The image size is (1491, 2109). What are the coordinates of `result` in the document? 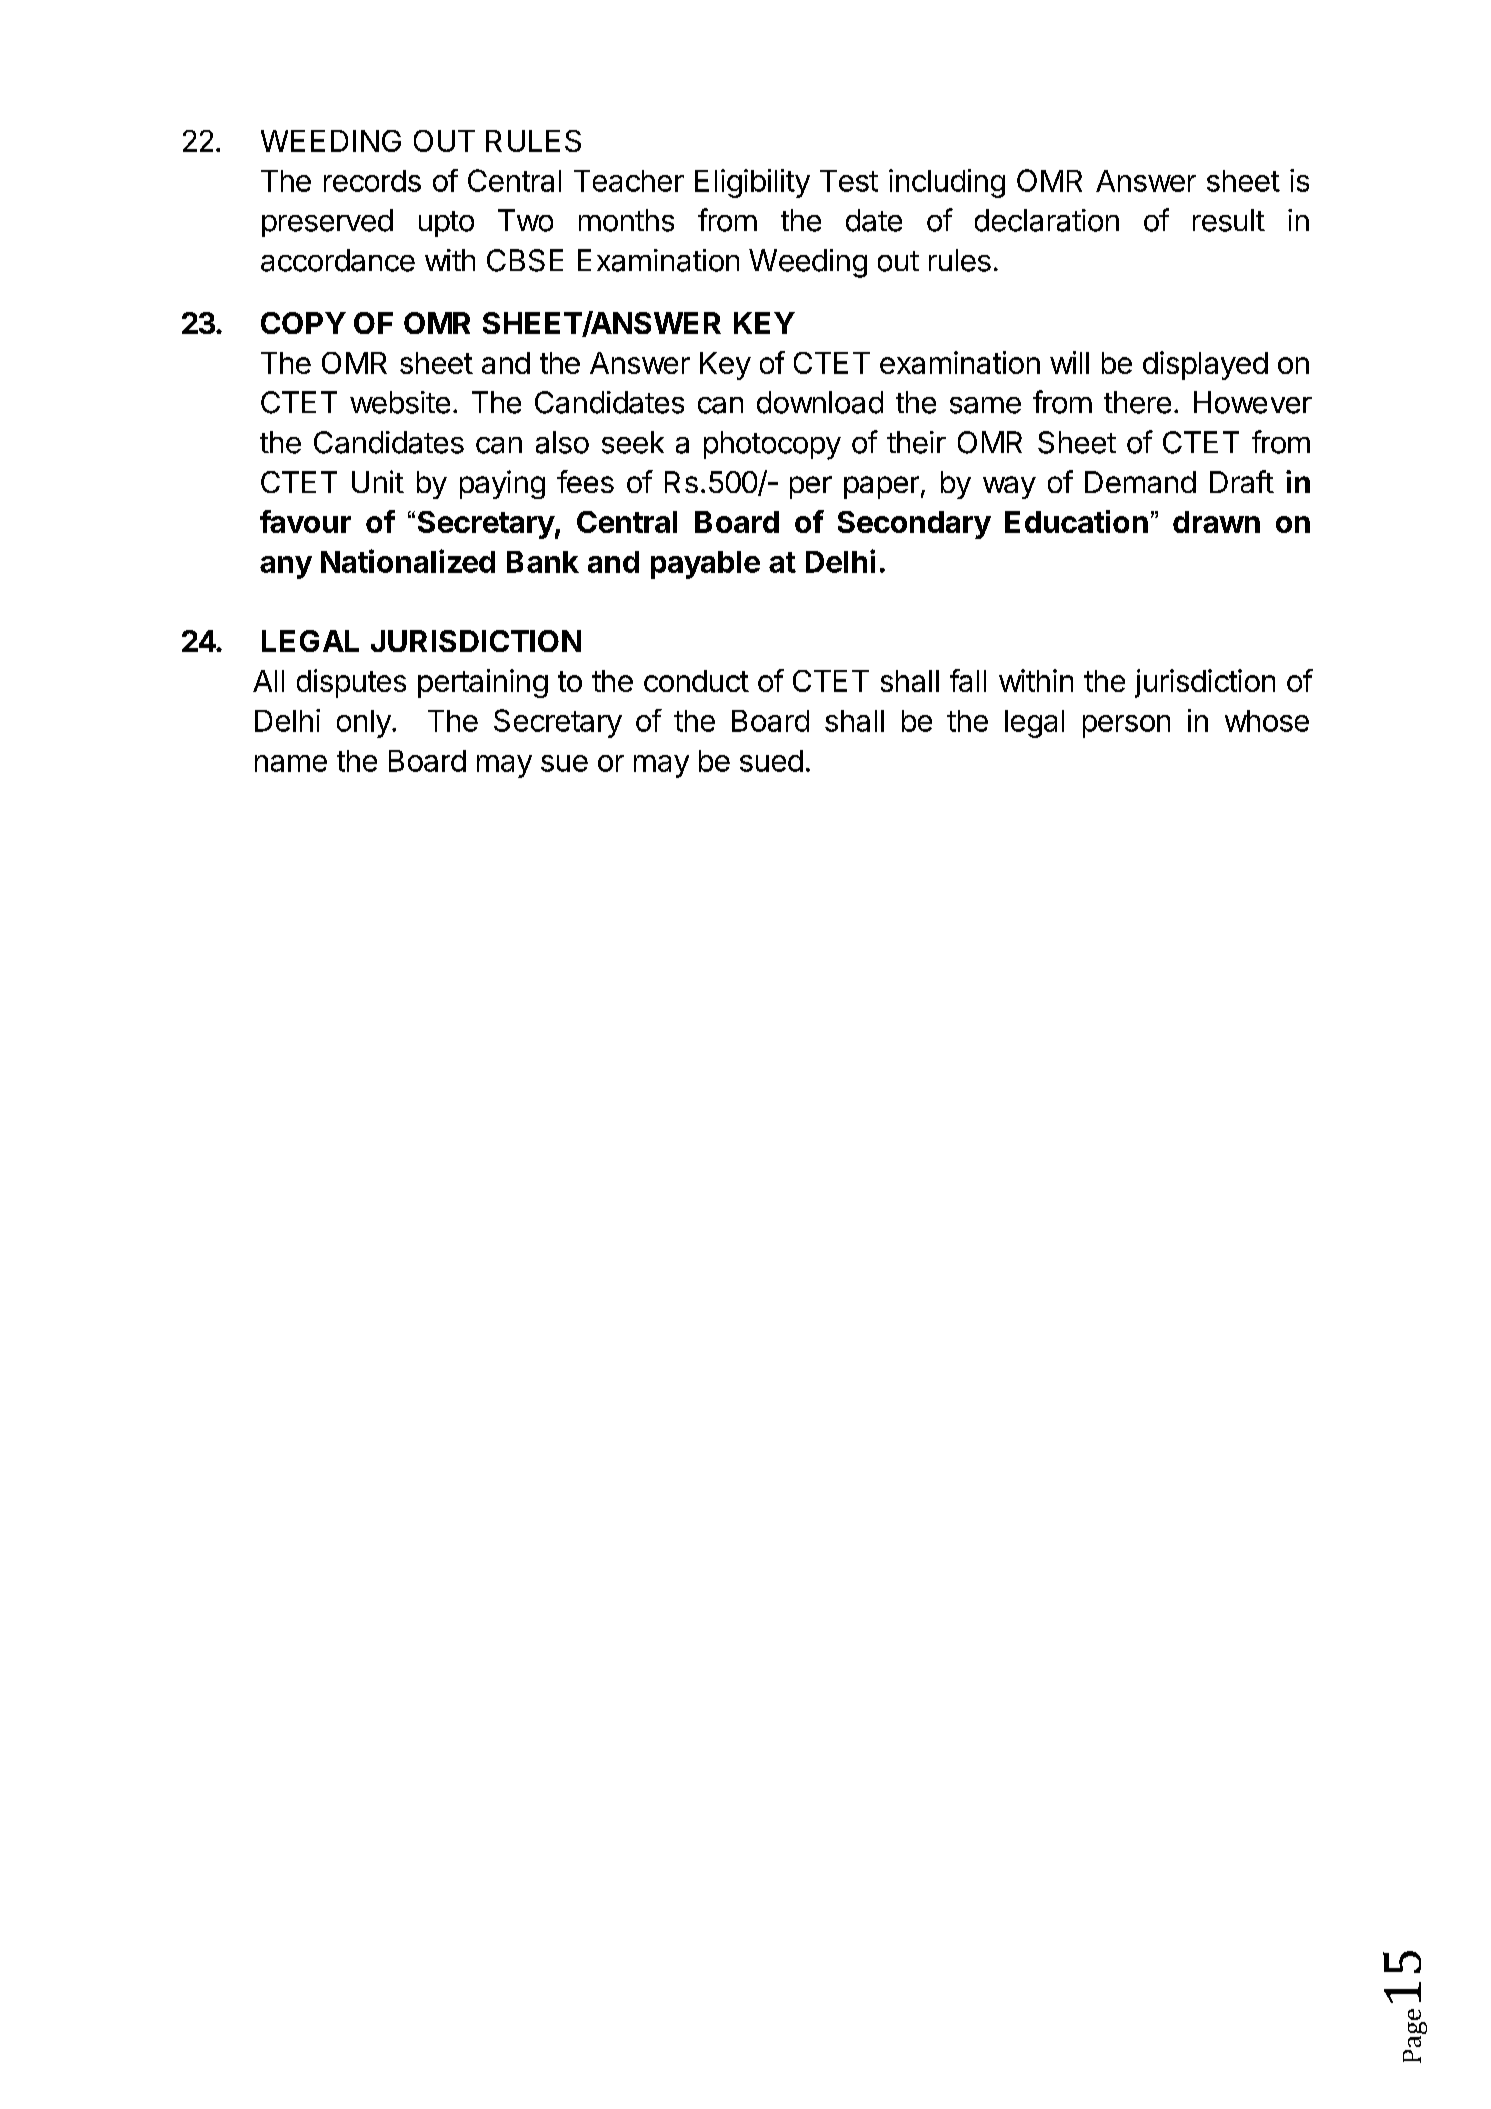 It's located at (1229, 220).
